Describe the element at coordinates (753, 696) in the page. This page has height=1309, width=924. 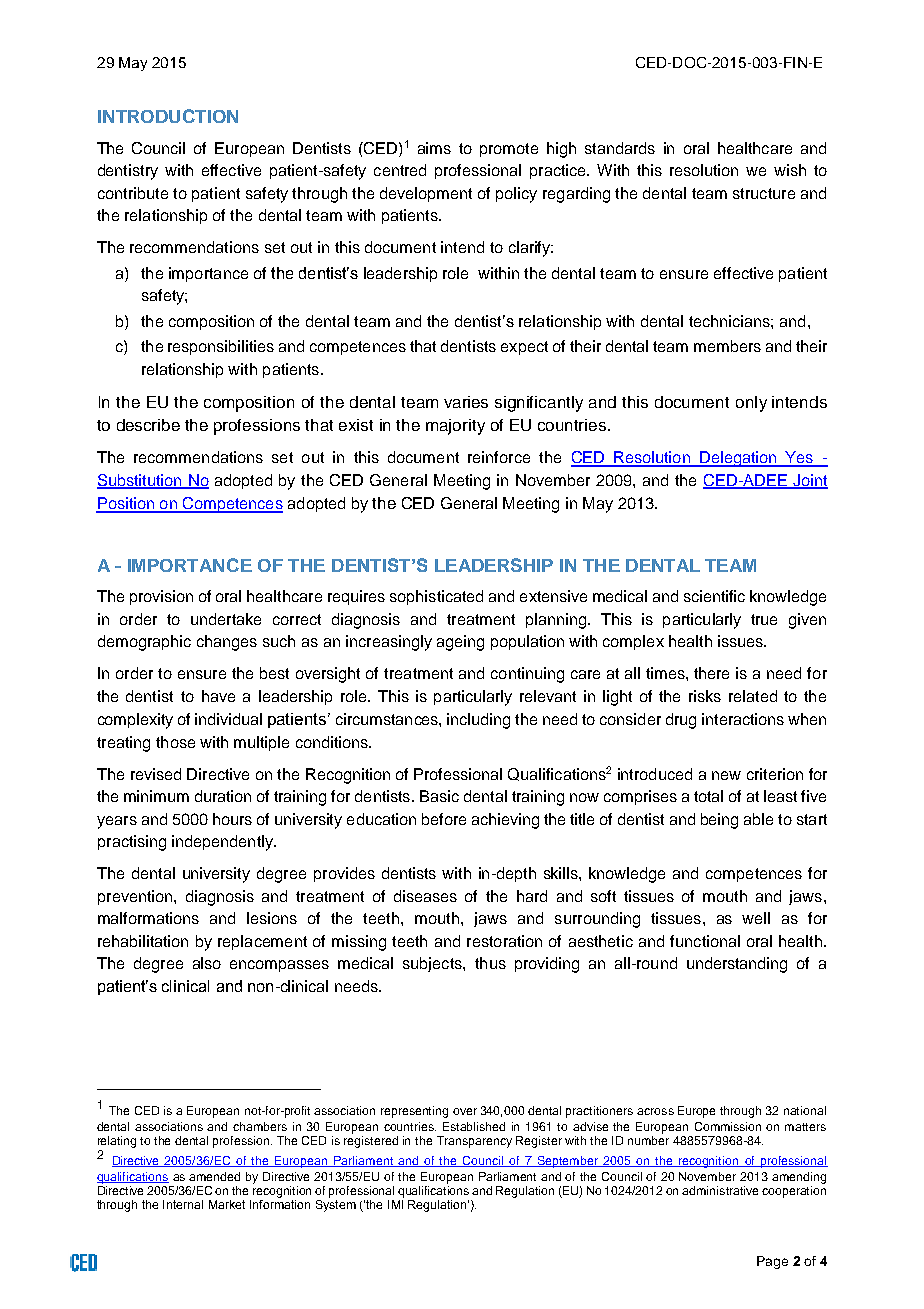
I see `related` at that location.
